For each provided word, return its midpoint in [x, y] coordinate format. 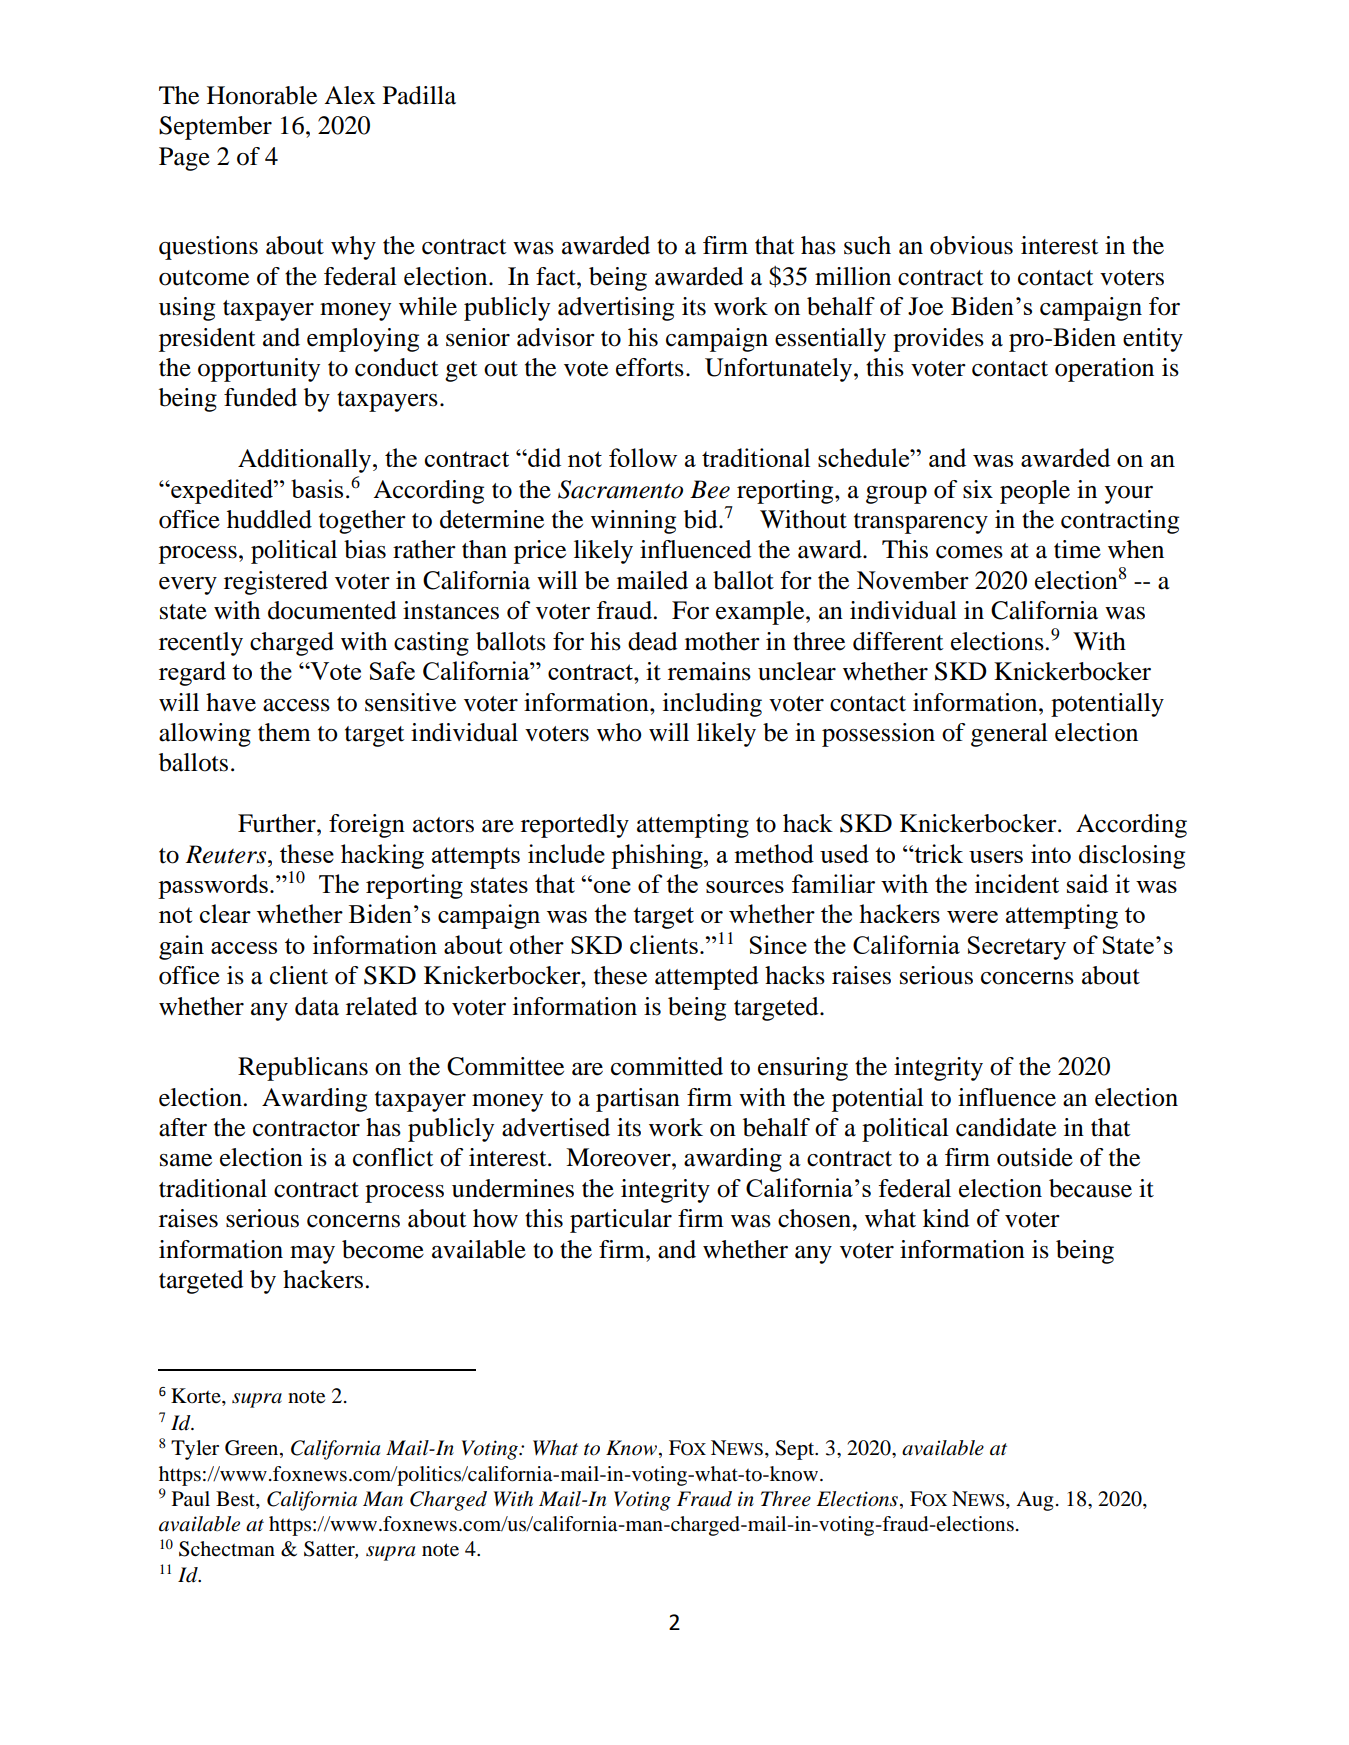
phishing [658, 856]
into [1051, 853]
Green [253, 1449]
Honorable [262, 95]
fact [557, 276]
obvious [971, 245]
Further [278, 823]
